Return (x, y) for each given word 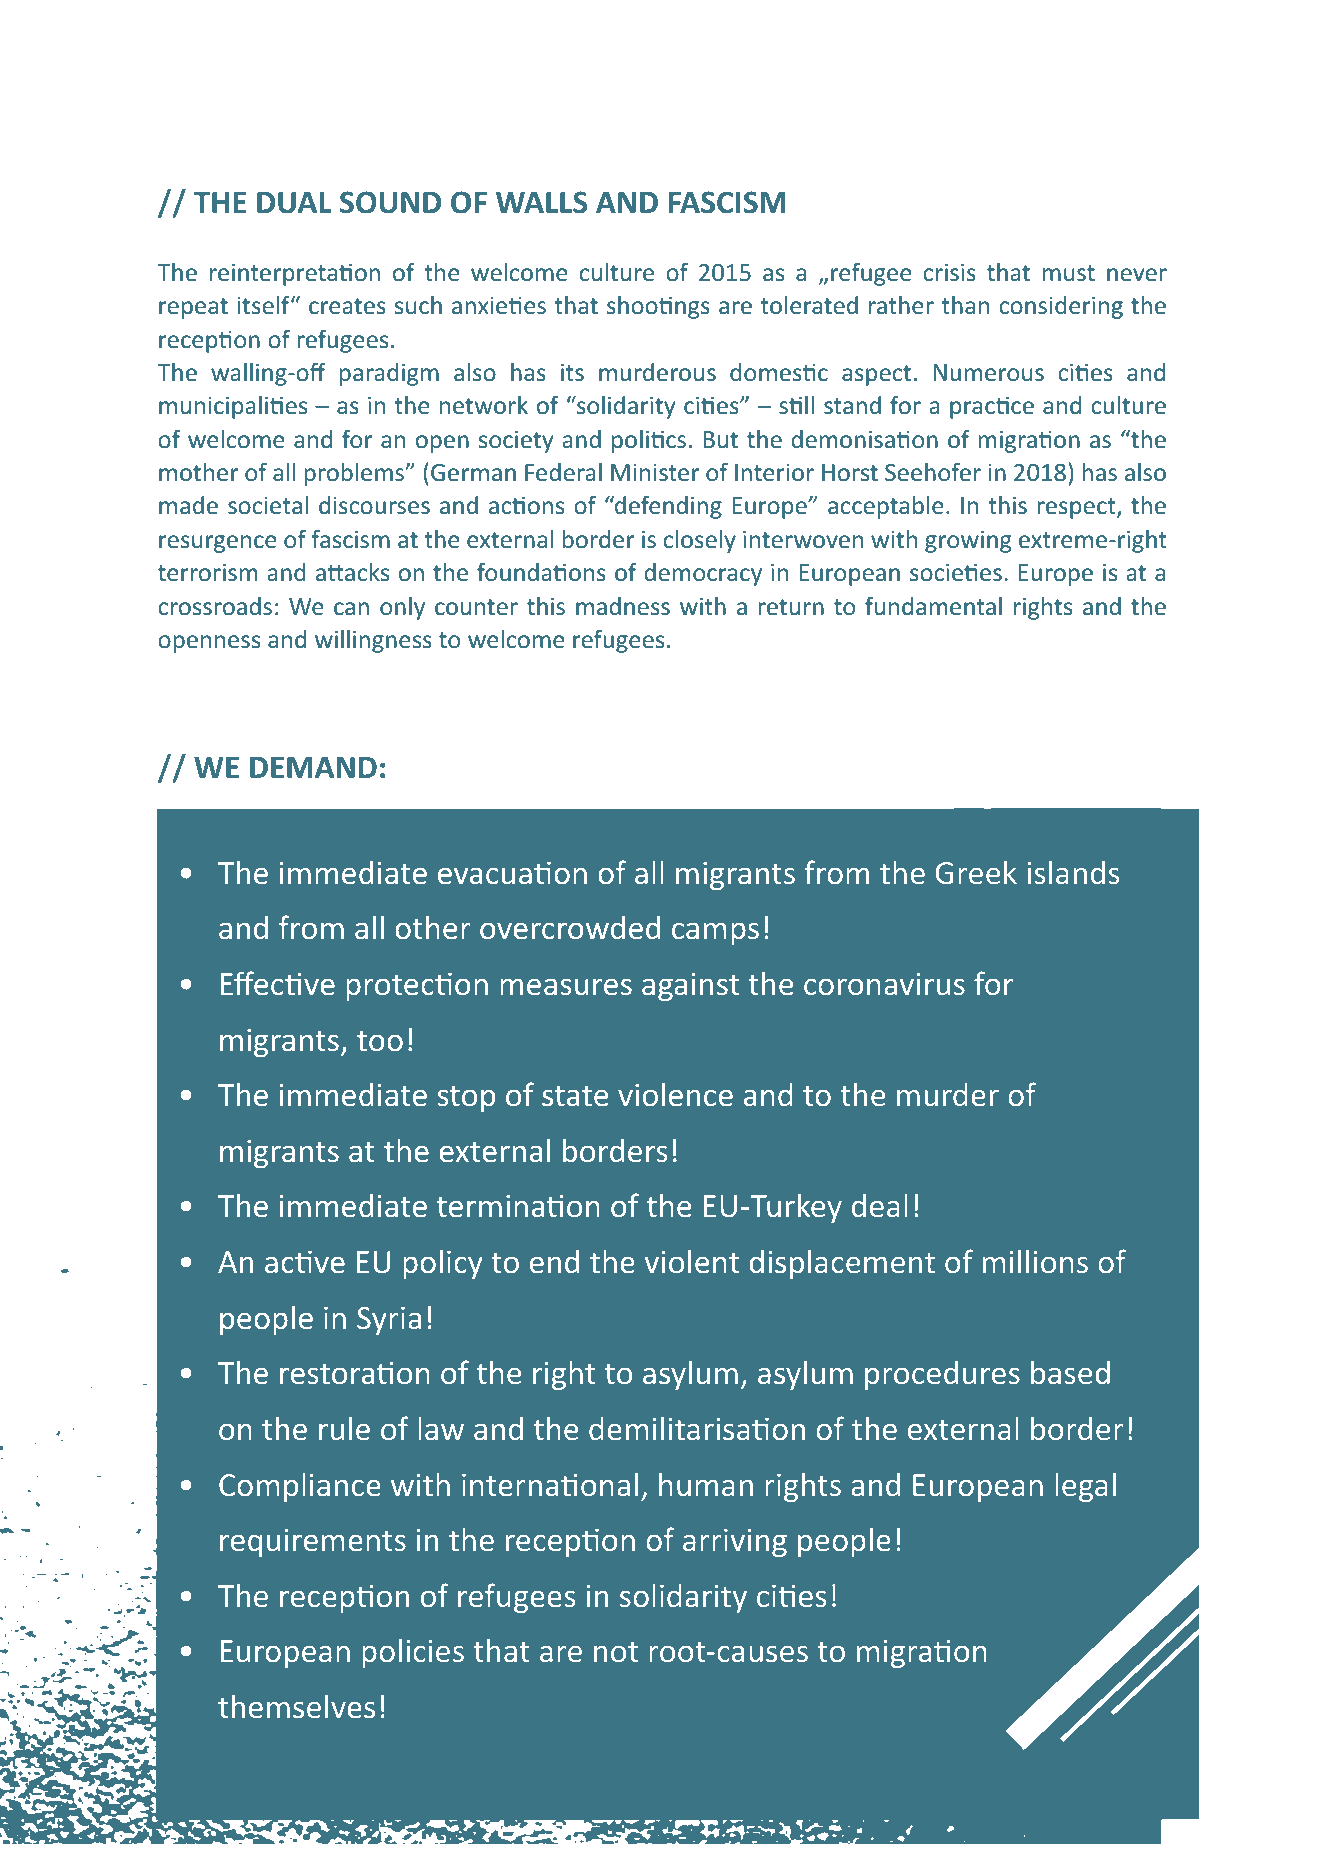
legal (1085, 1487)
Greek (976, 872)
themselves (296, 1706)
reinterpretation (295, 274)
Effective (277, 983)
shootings (658, 307)
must (1069, 273)
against (690, 987)
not (616, 1652)
